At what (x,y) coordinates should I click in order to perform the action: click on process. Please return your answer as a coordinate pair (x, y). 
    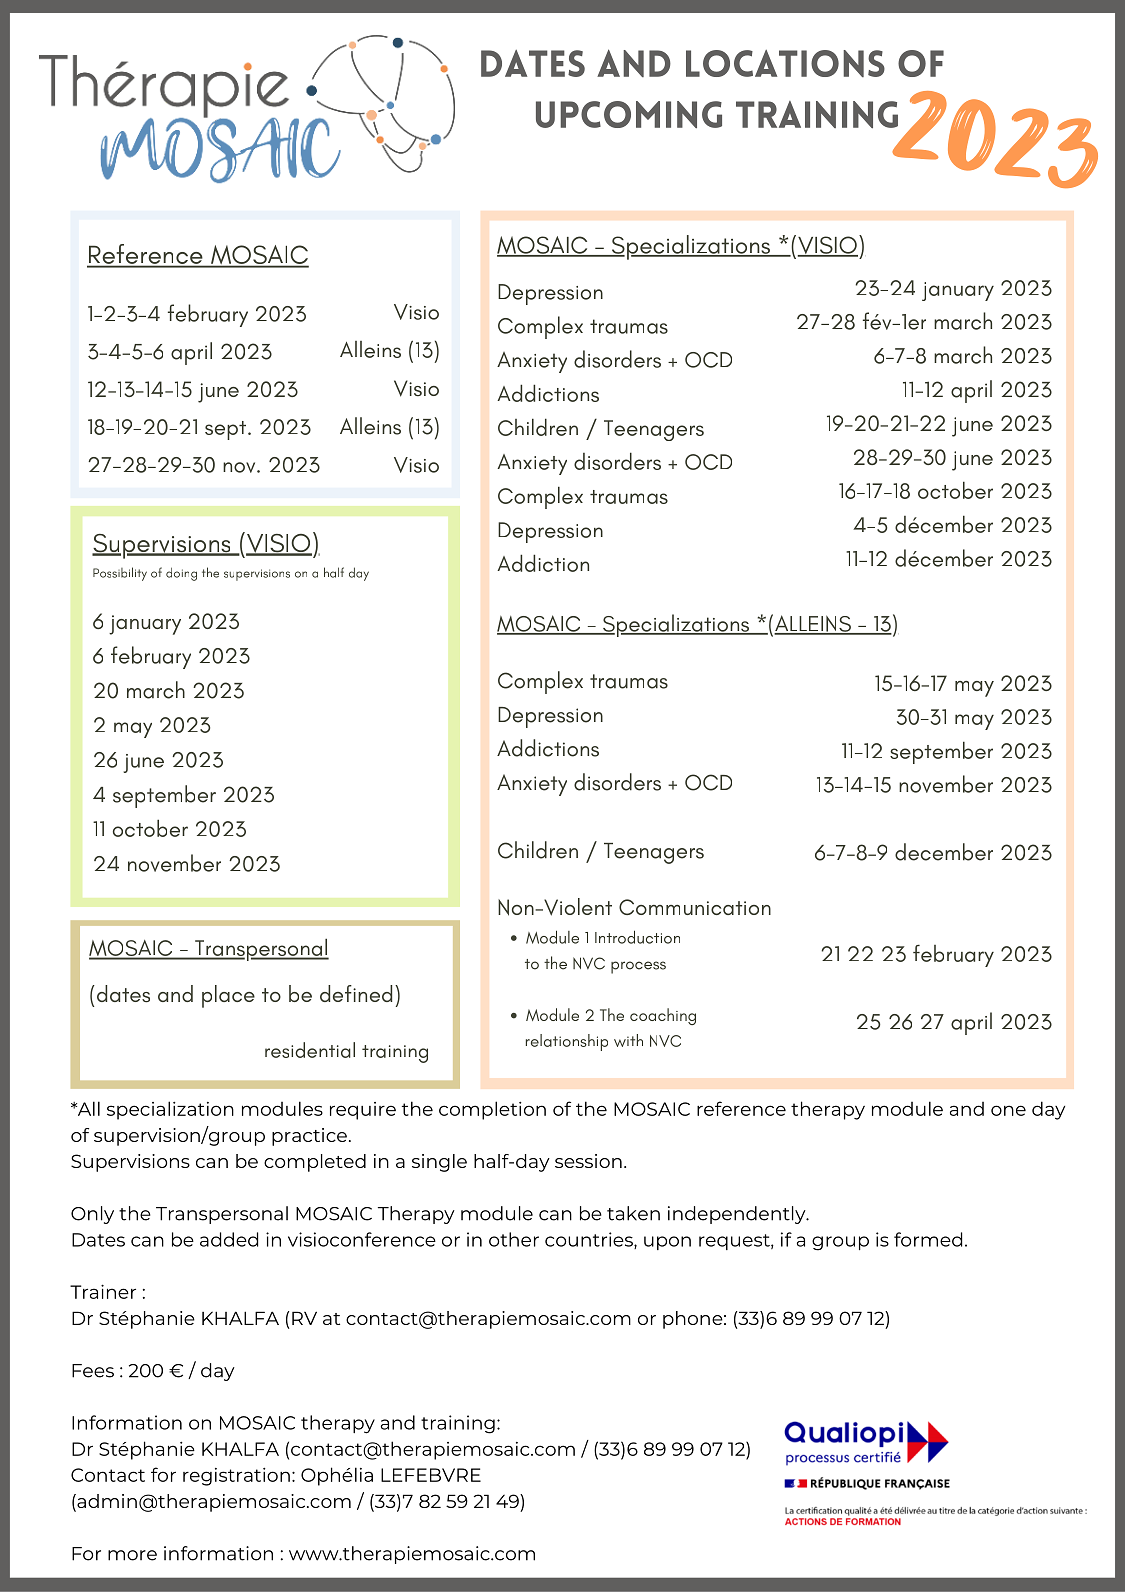
    Looking at the image, I should click on (638, 967).
